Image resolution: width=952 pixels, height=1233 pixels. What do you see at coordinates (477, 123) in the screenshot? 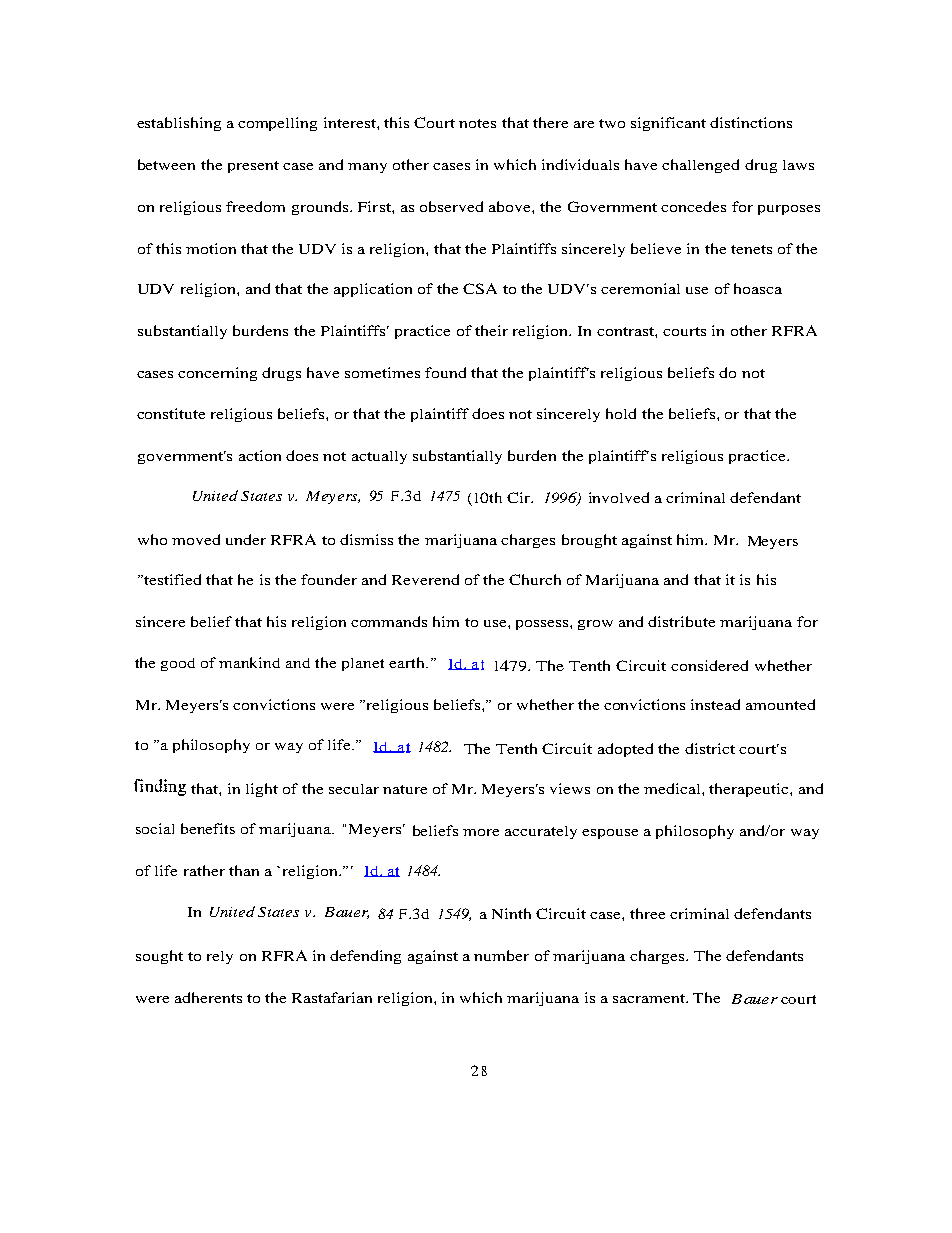
I see `notes` at bounding box center [477, 123].
